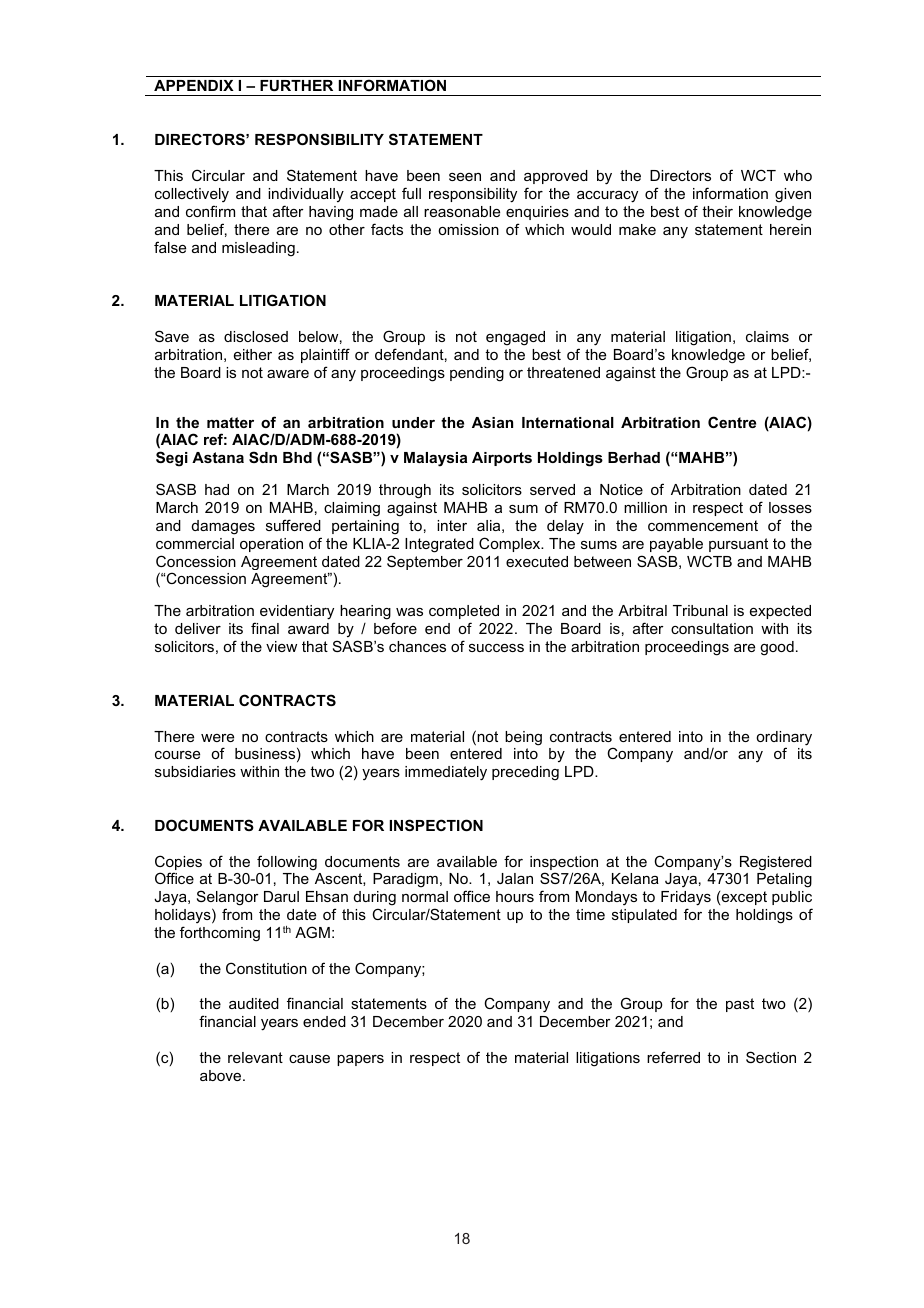 The width and height of the image is (924, 1308). What do you see at coordinates (712, 628) in the image?
I see `consultation` at bounding box center [712, 628].
